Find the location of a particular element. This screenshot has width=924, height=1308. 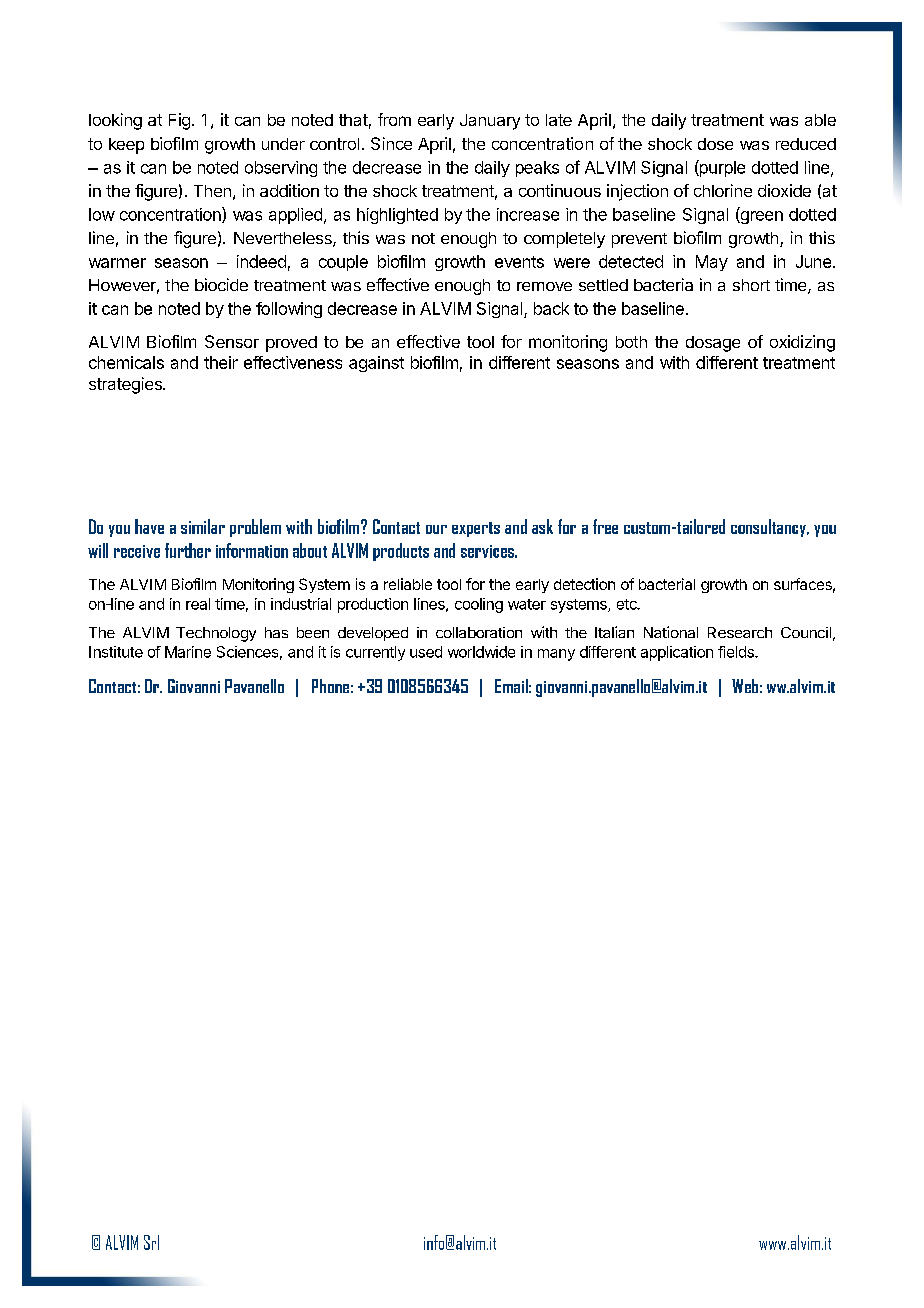

used is located at coordinates (426, 652).
